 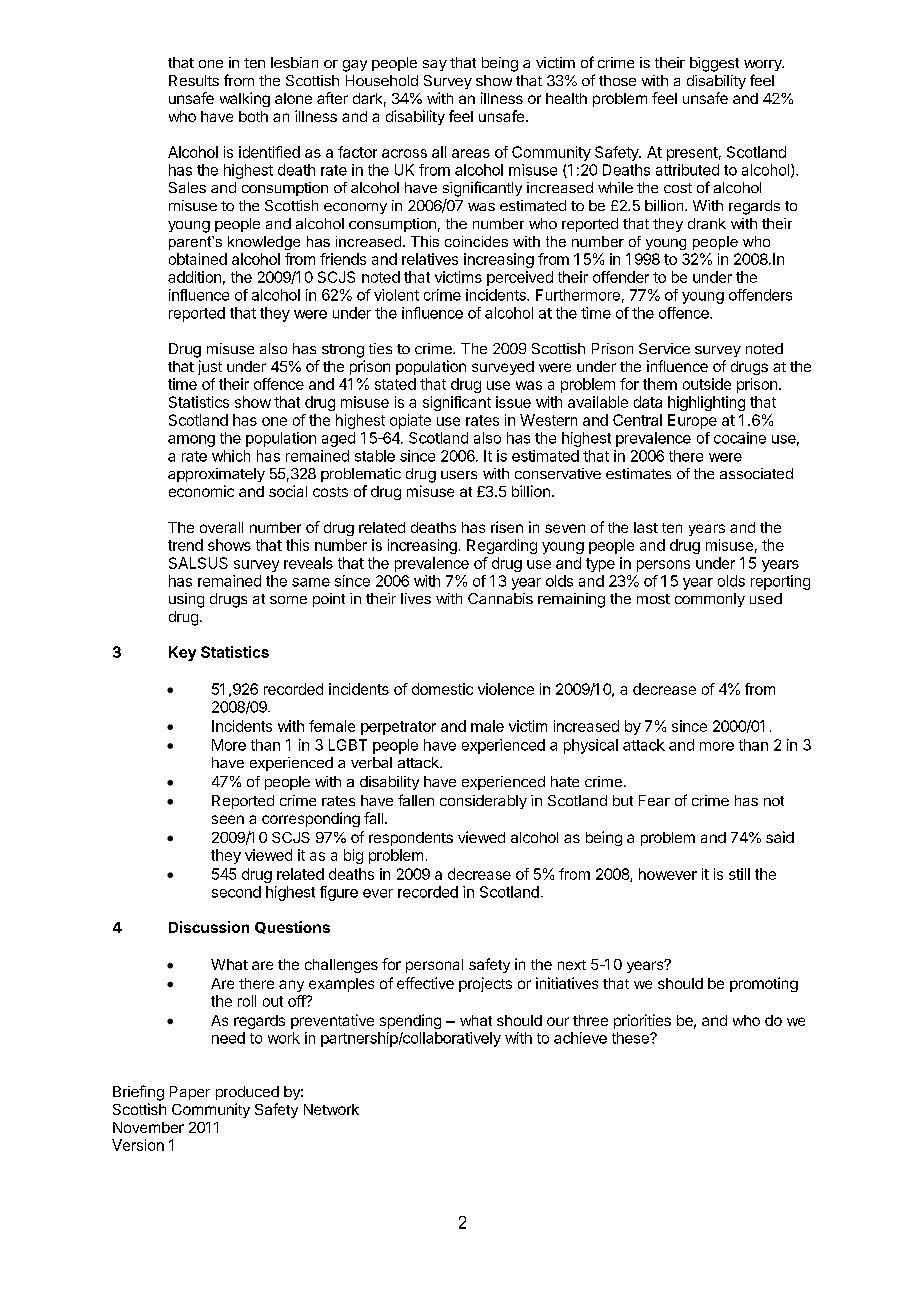 I want to click on Cannabis, so click(x=500, y=598).
